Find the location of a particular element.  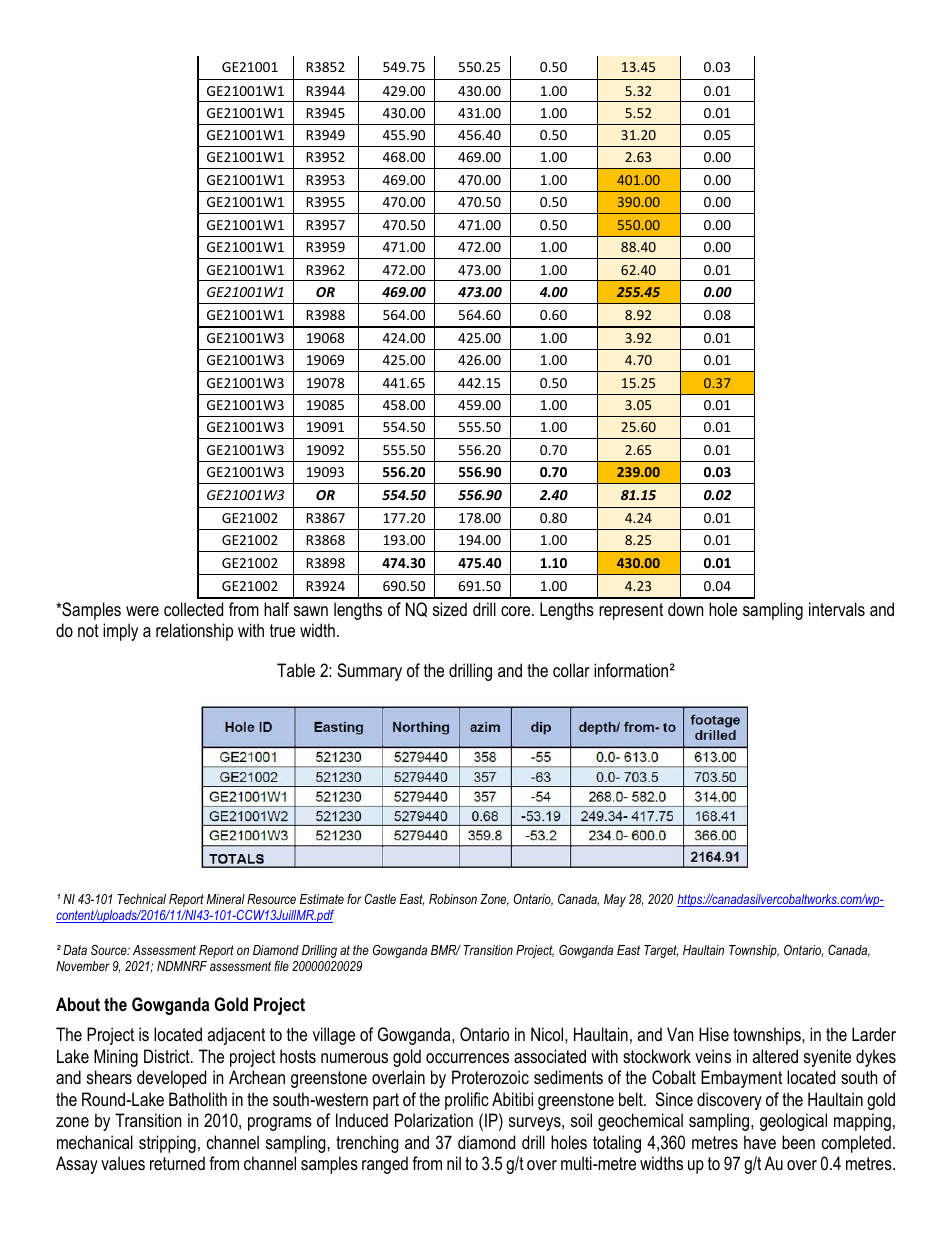

Technical is located at coordinates (141, 899).
